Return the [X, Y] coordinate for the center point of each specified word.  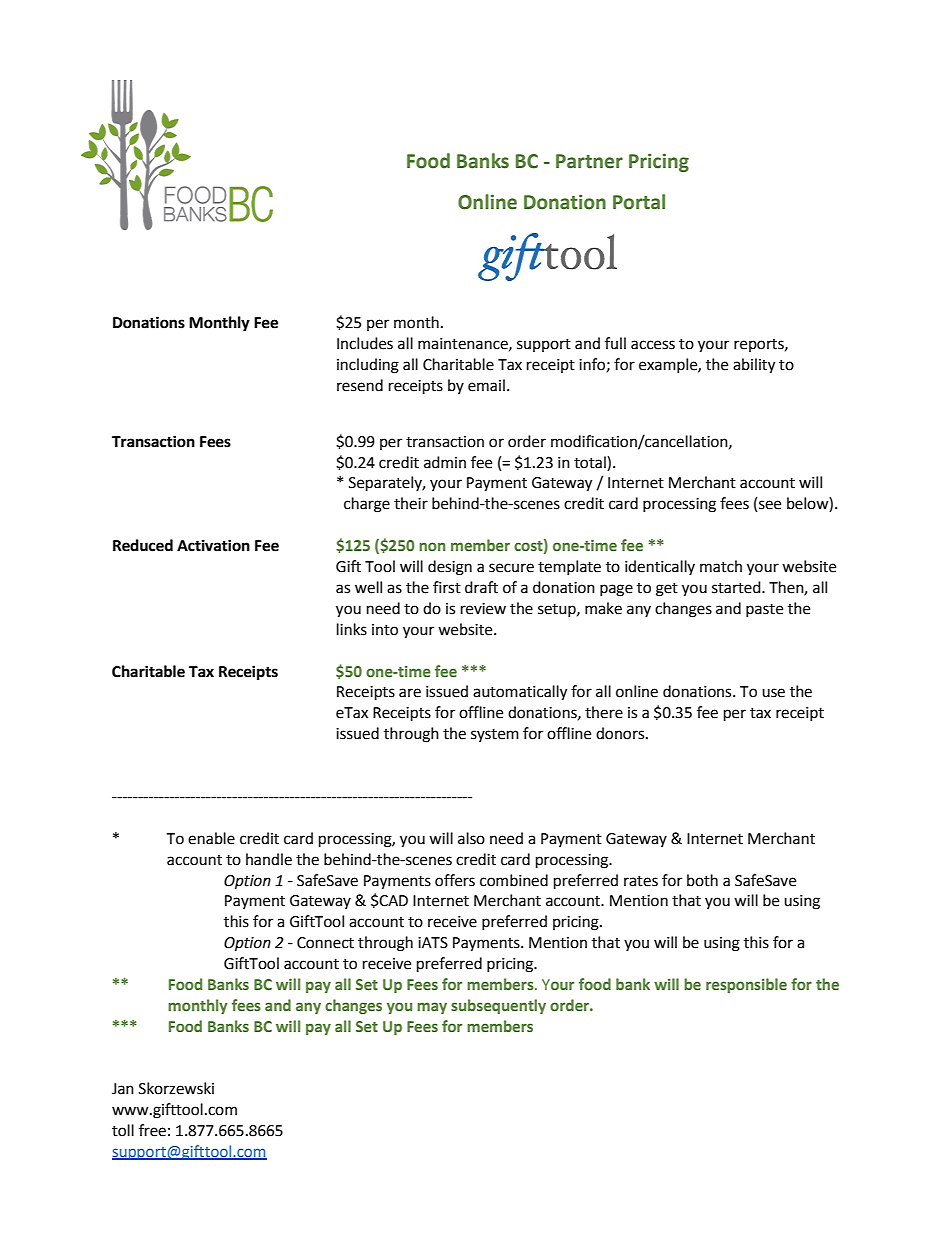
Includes [365, 343]
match [721, 566]
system [495, 735]
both [702, 880]
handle [269, 859]
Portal [639, 202]
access [653, 345]
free [152, 1130]
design [450, 568]
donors [621, 733]
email [486, 385]
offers [455, 880]
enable [211, 838]
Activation [213, 545]
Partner [589, 161]
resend [360, 385]
